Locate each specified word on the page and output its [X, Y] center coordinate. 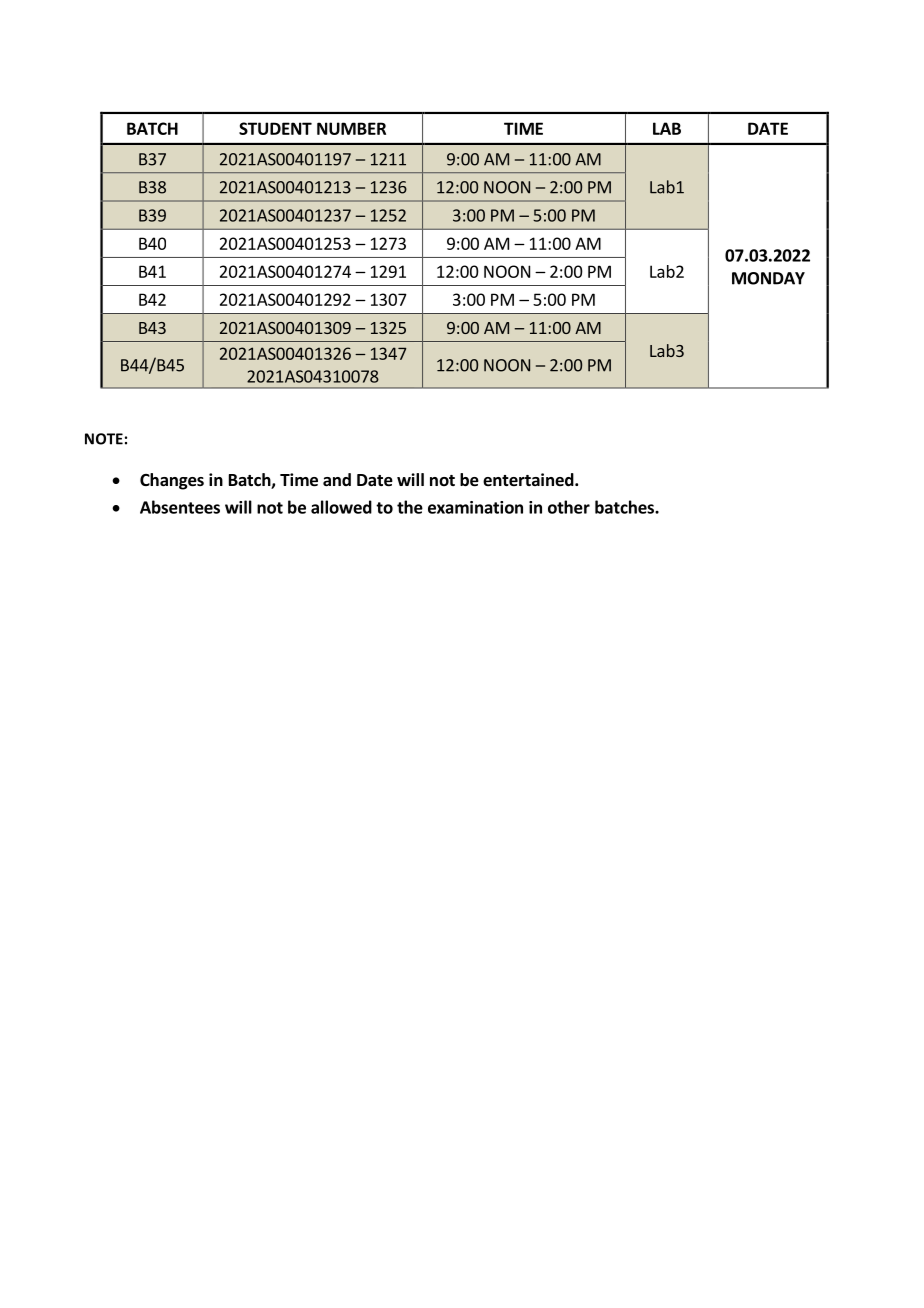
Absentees [180, 507]
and [337, 479]
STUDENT [275, 128]
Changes [172, 481]
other [569, 507]
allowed [341, 507]
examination [475, 507]
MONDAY [768, 278]
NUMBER [351, 128]
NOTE [104, 439]
